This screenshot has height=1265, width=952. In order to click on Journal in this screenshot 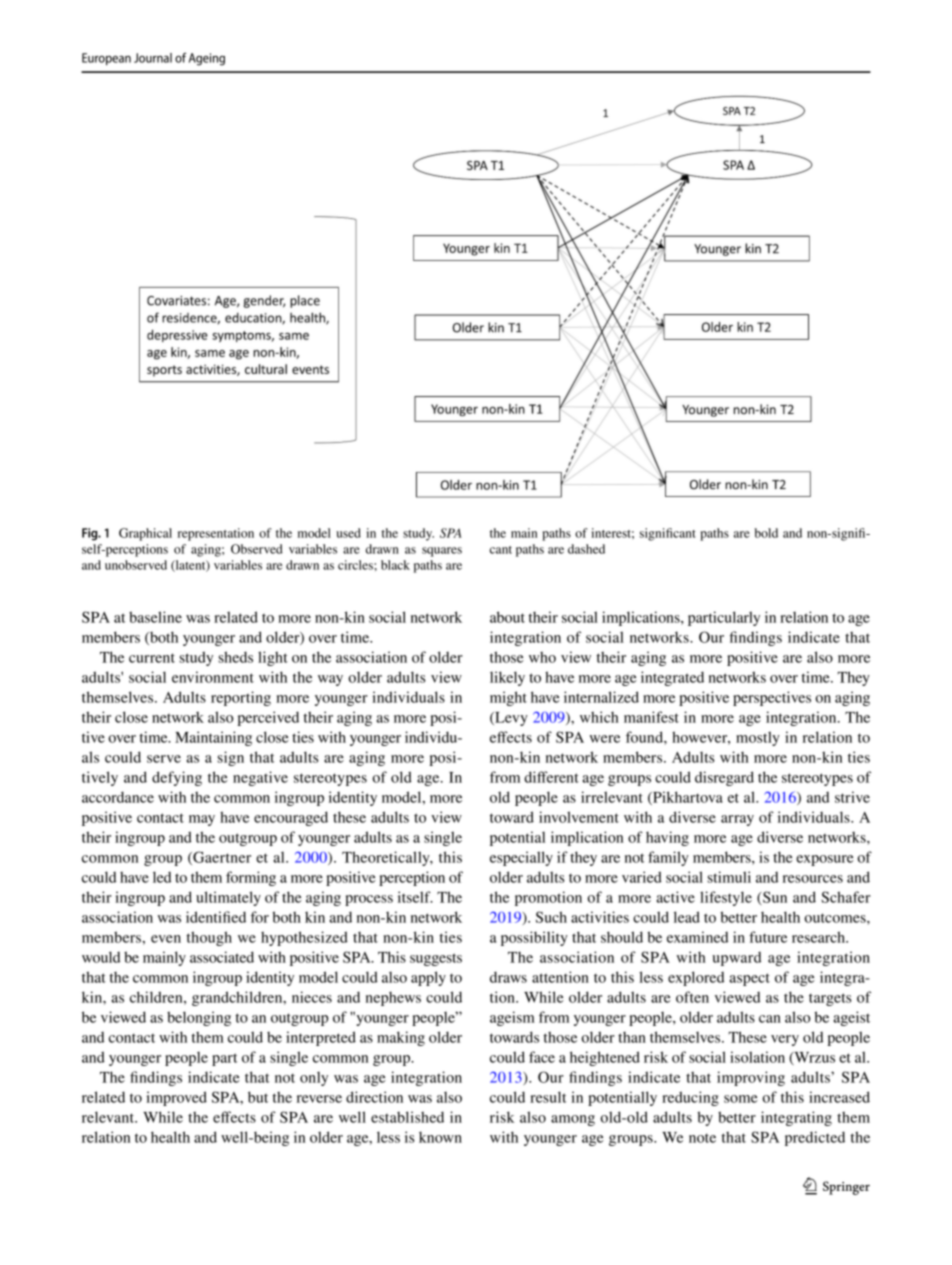, I will do `click(153, 58)`.
